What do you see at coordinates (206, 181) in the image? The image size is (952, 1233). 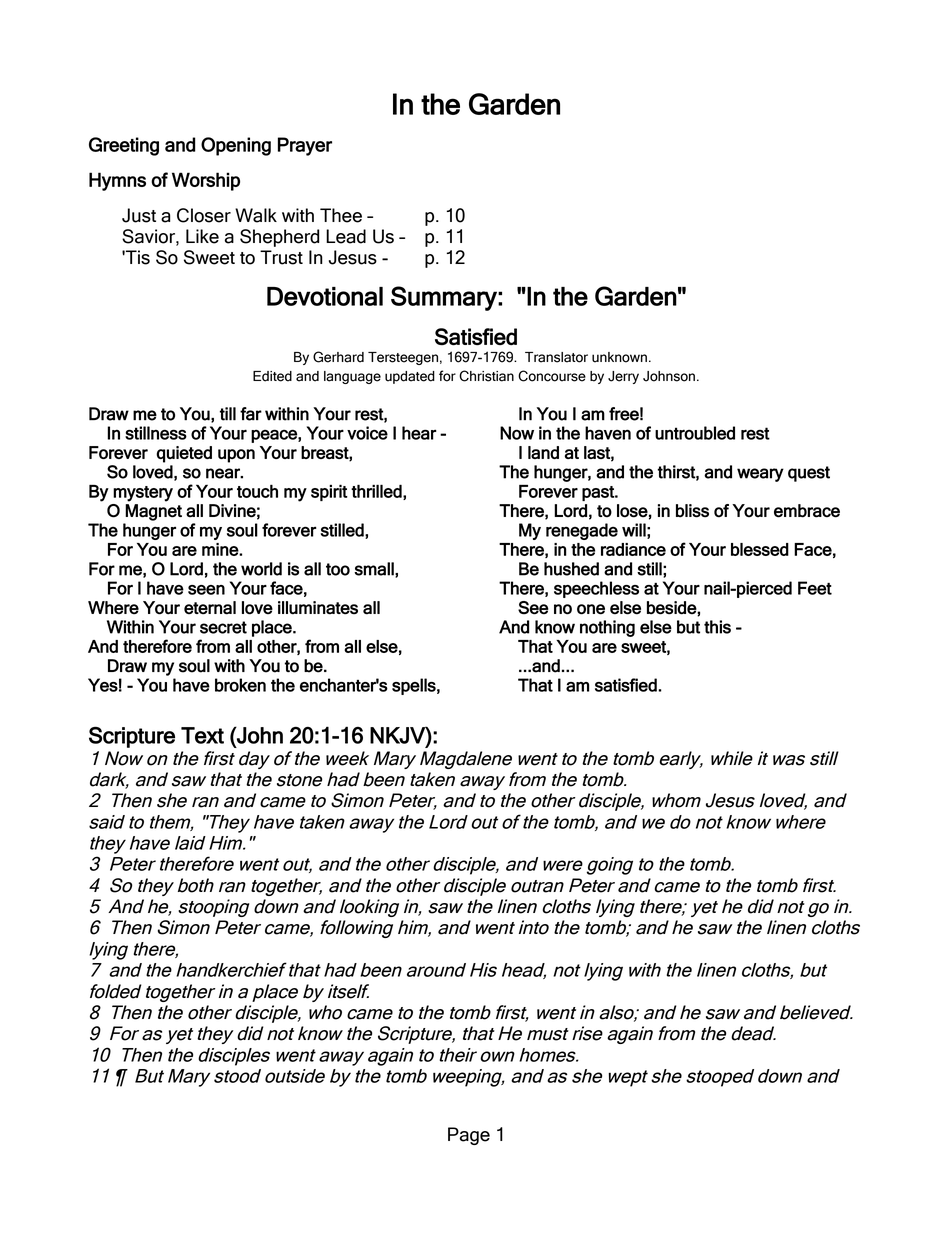 I see `Worship` at bounding box center [206, 181].
